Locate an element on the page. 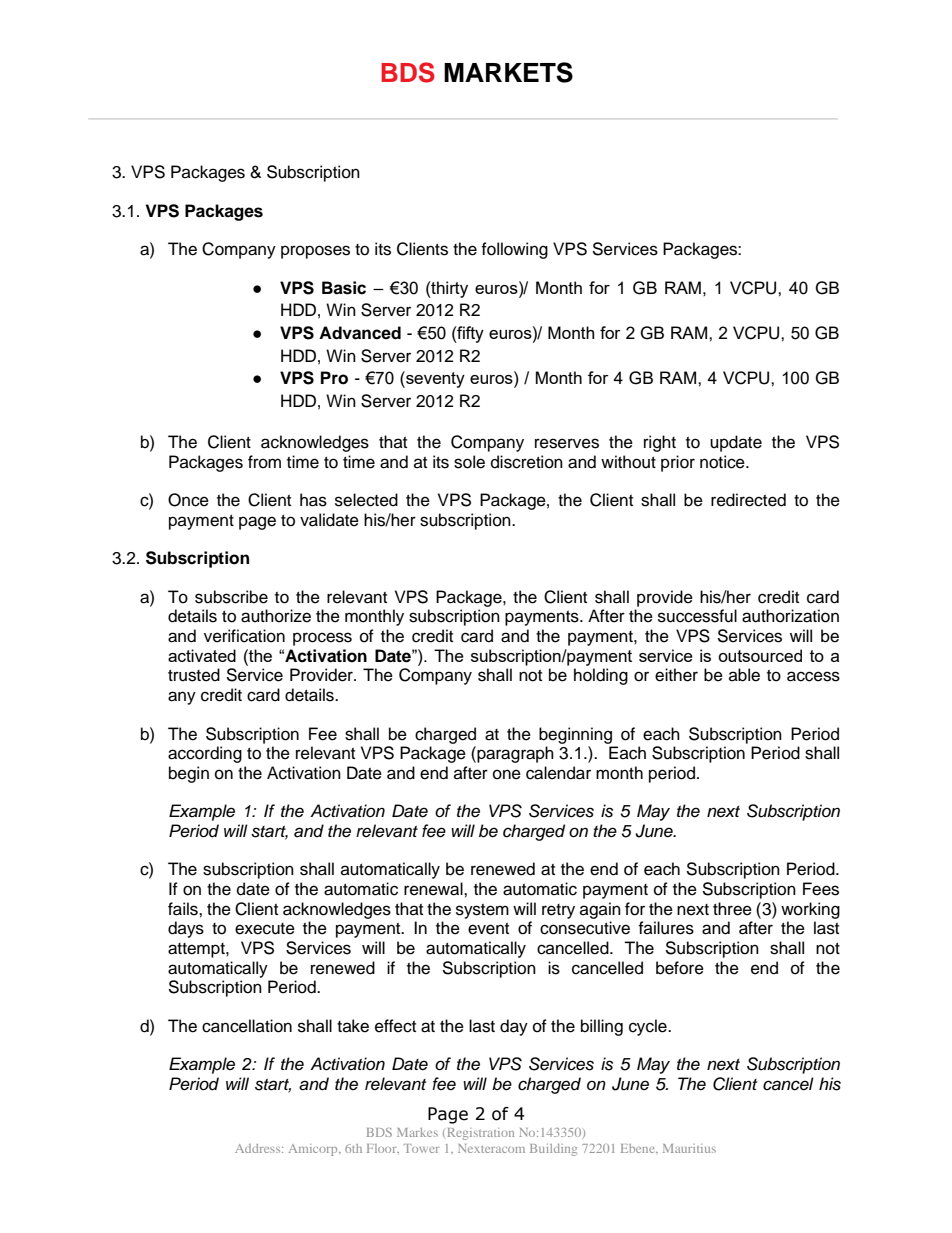 The height and width of the document is (1233, 952). Address is located at coordinates (259, 1148).
